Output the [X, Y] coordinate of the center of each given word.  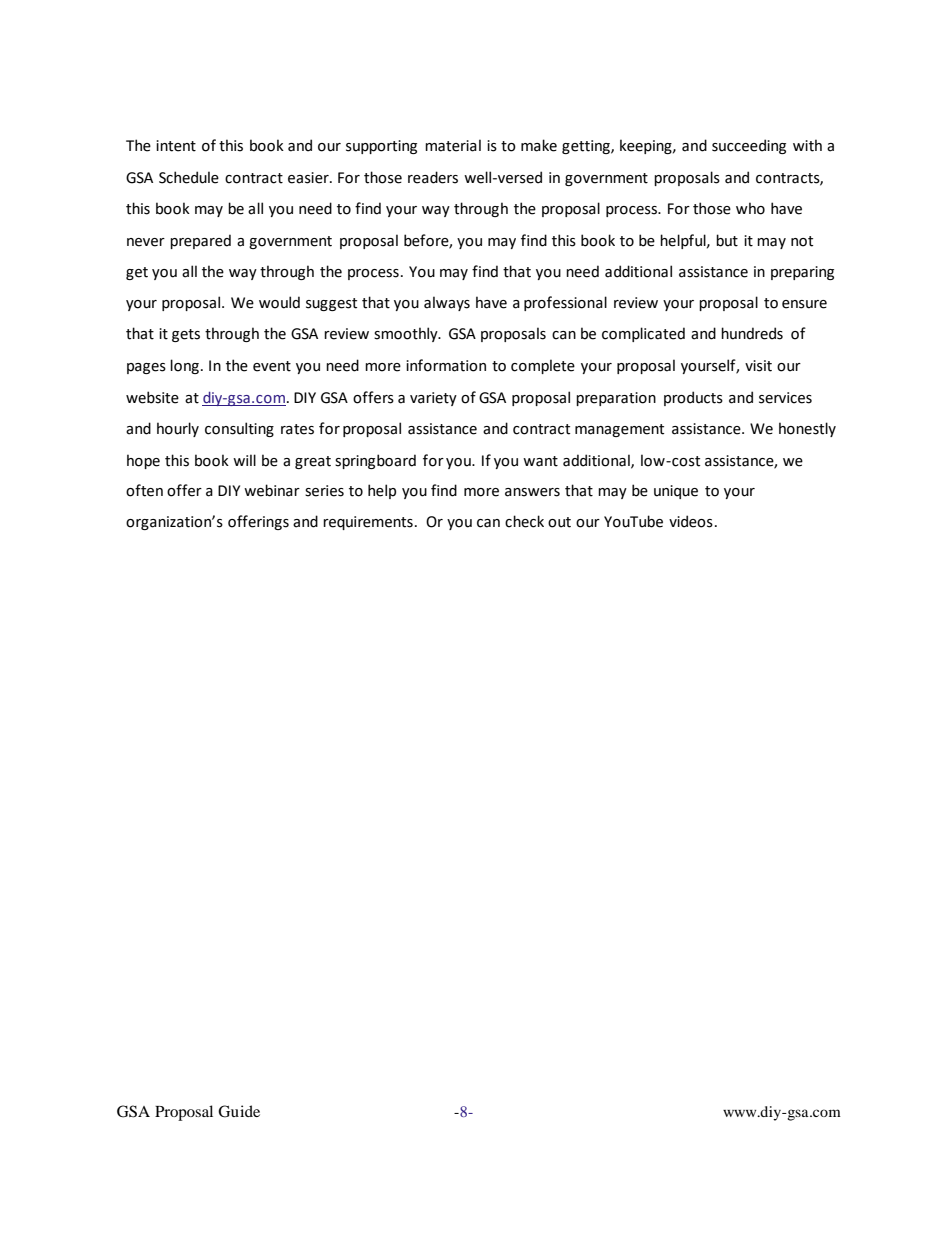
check [524, 521]
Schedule [189, 177]
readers [433, 177]
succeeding [749, 146]
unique [676, 492]
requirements [368, 523]
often [144, 490]
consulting [239, 429]
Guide [239, 1111]
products [693, 398]
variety [433, 399]
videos [691, 521]
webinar [272, 490]
